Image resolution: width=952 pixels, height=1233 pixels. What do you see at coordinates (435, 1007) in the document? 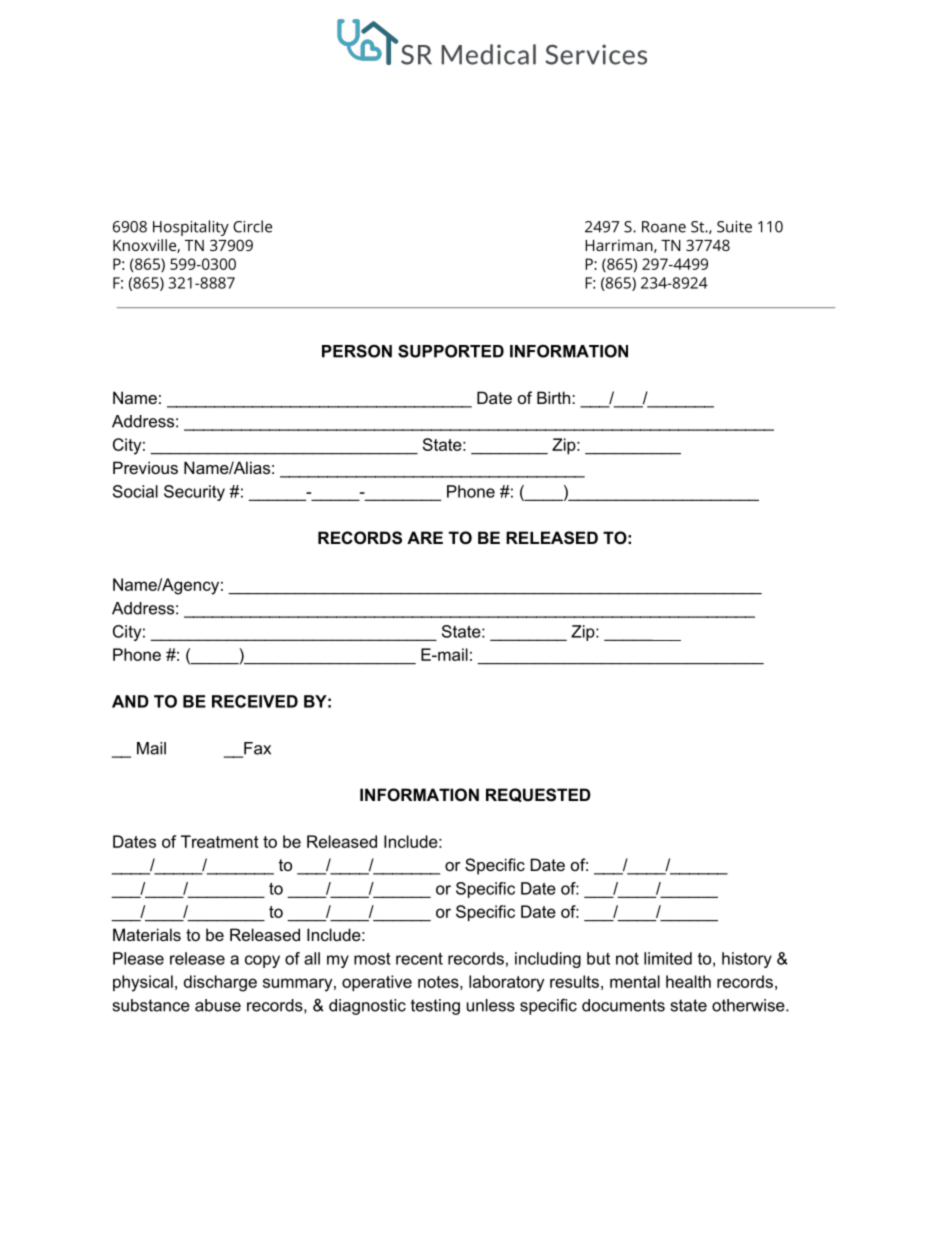
I see `testing` at bounding box center [435, 1007].
